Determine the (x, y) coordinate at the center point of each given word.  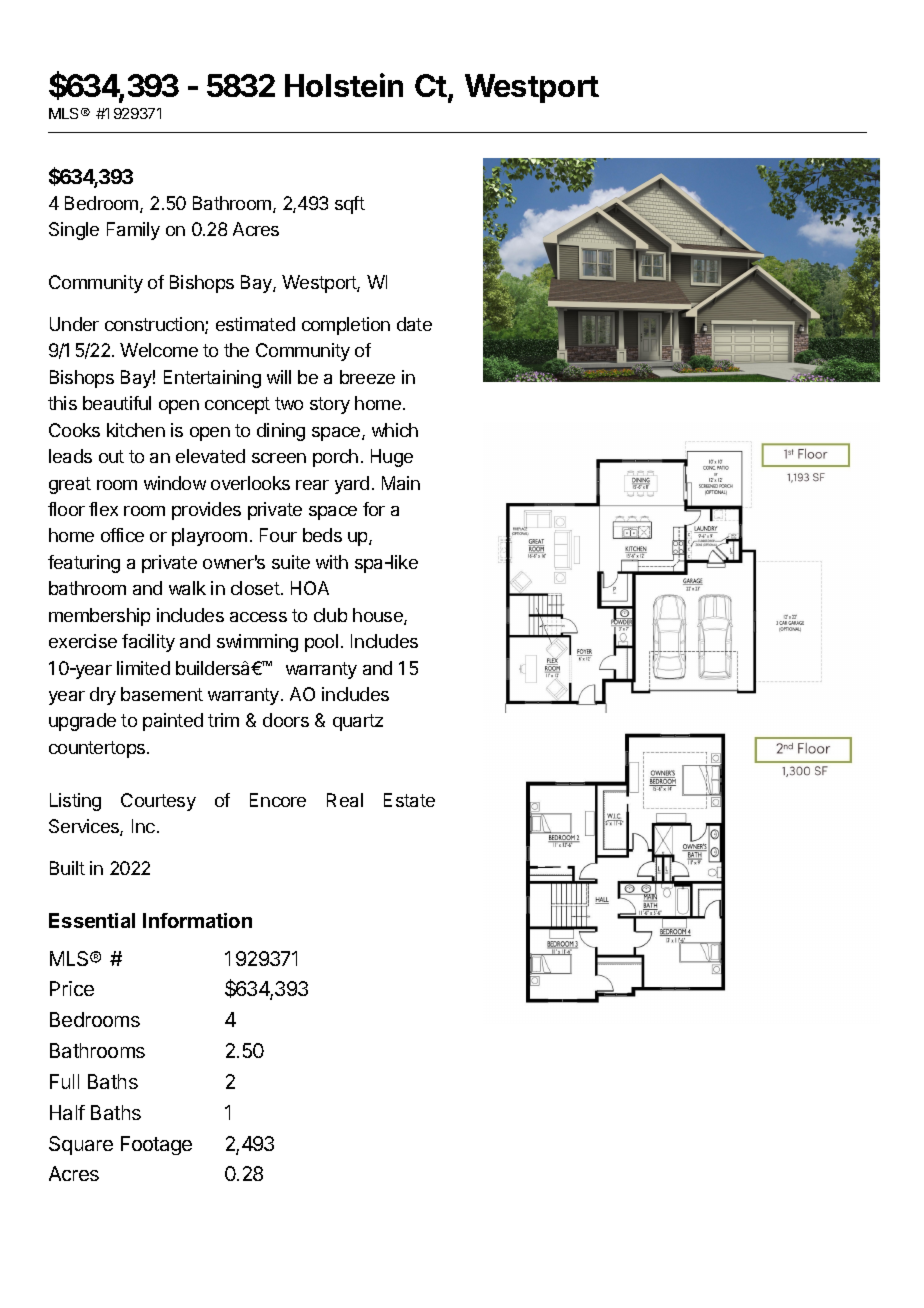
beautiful (117, 403)
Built (67, 868)
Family (133, 231)
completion (346, 326)
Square (81, 1145)
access (258, 617)
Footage (156, 1145)
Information (197, 920)
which (395, 430)
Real (345, 800)
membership (99, 617)
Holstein (344, 85)
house (379, 616)
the (236, 350)
